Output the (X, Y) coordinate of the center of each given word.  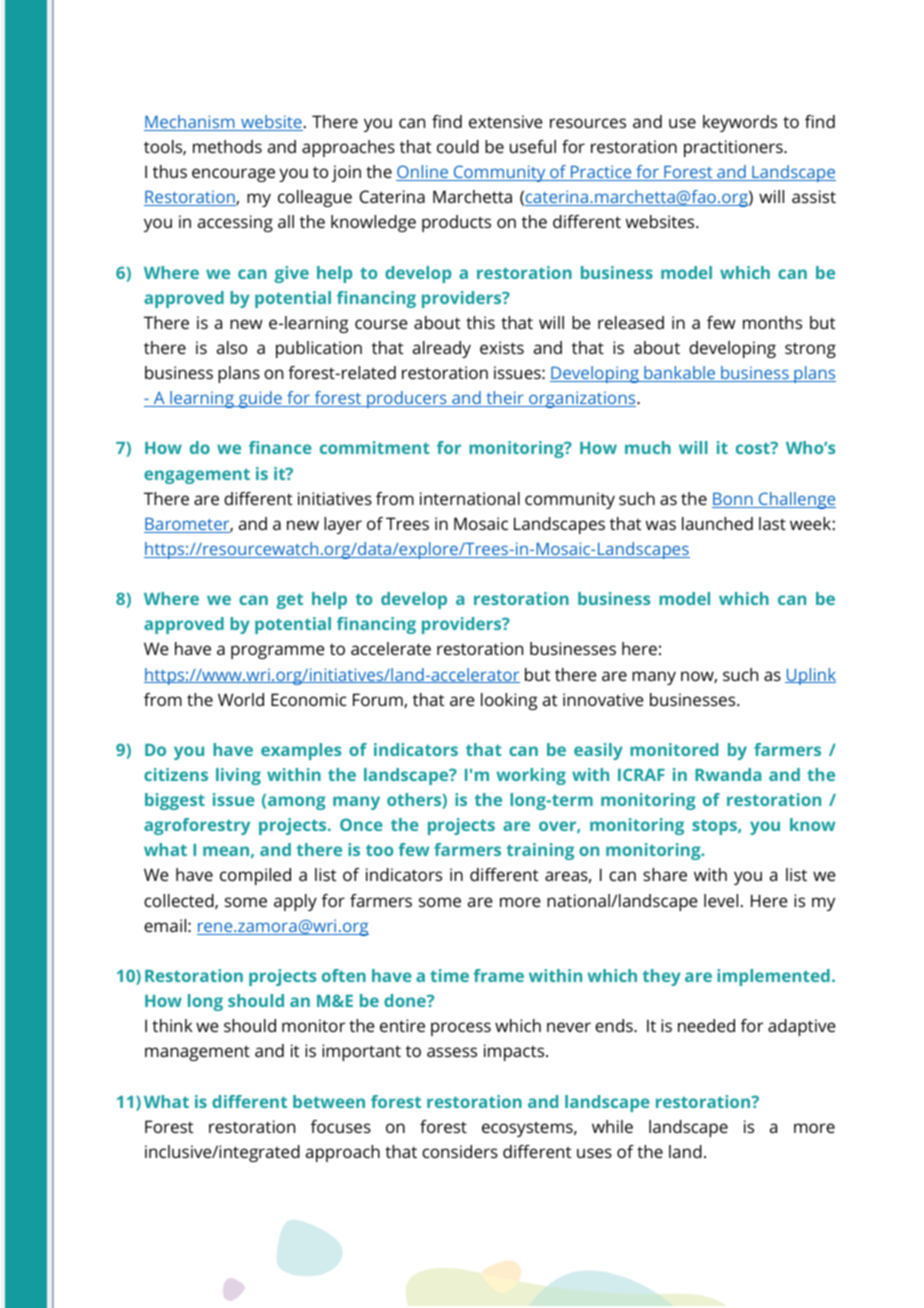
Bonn (733, 500)
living (238, 776)
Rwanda (728, 774)
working (531, 776)
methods (227, 146)
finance (280, 447)
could (458, 146)
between (329, 1101)
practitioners (734, 148)
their (505, 399)
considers (460, 1151)
